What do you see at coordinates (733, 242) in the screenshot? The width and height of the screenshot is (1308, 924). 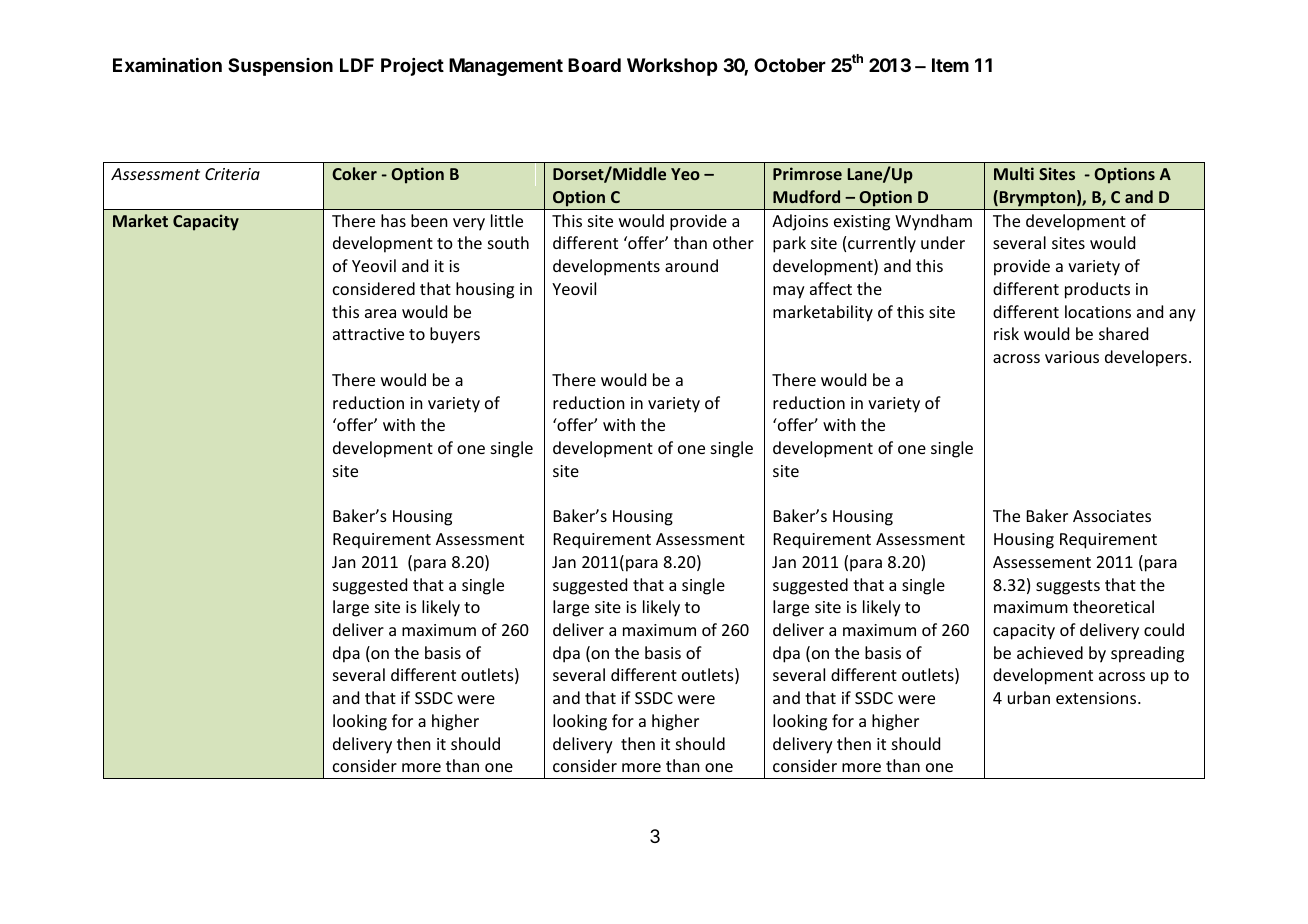 I see `other` at bounding box center [733, 242].
